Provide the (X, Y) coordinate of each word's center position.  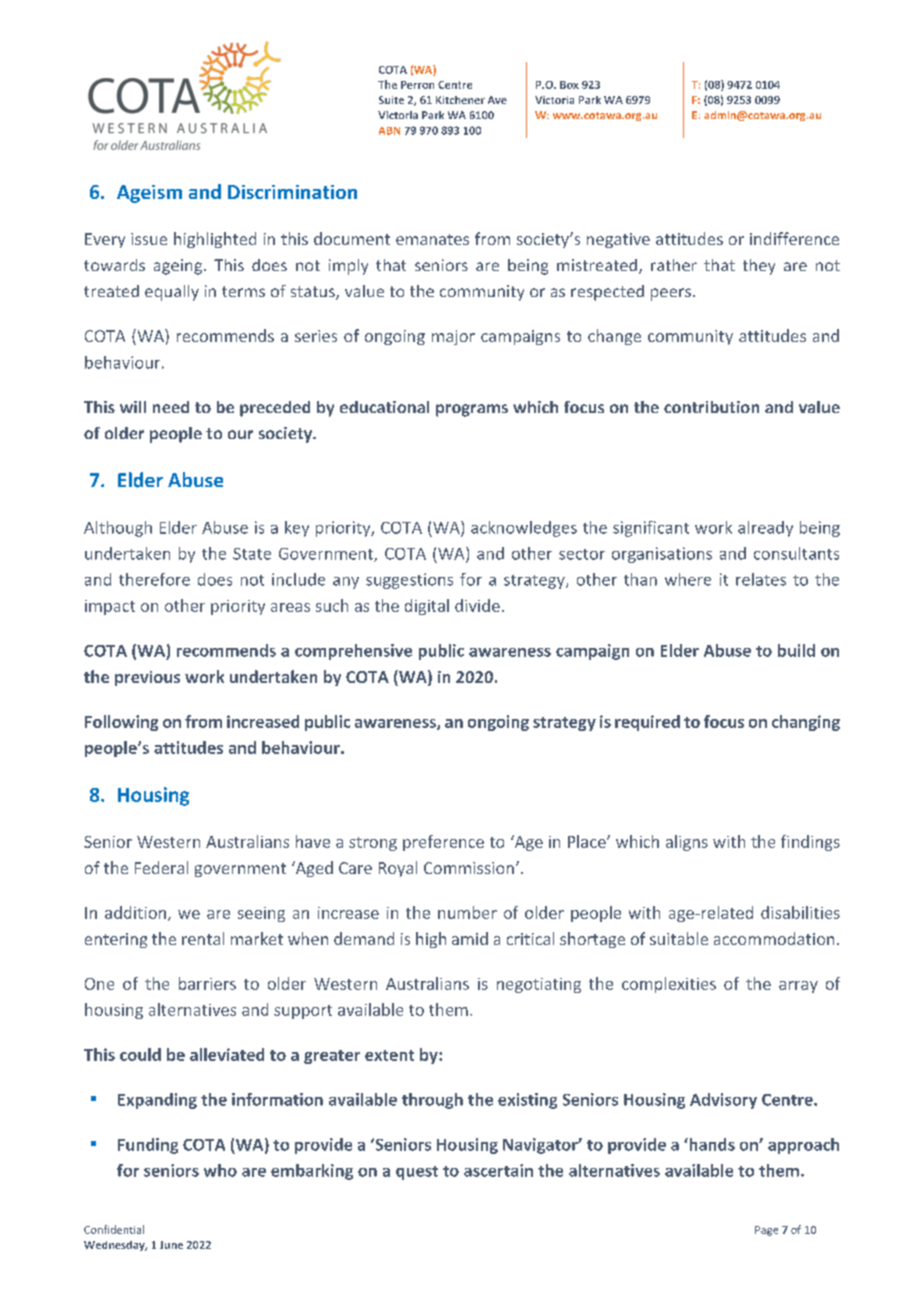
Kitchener (460, 100)
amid (470, 938)
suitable (679, 938)
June (171, 1245)
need (171, 407)
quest (417, 1173)
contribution (711, 407)
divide (477, 605)
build (796, 650)
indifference (794, 238)
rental (203, 938)
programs (472, 410)
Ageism (149, 194)
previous (147, 678)
